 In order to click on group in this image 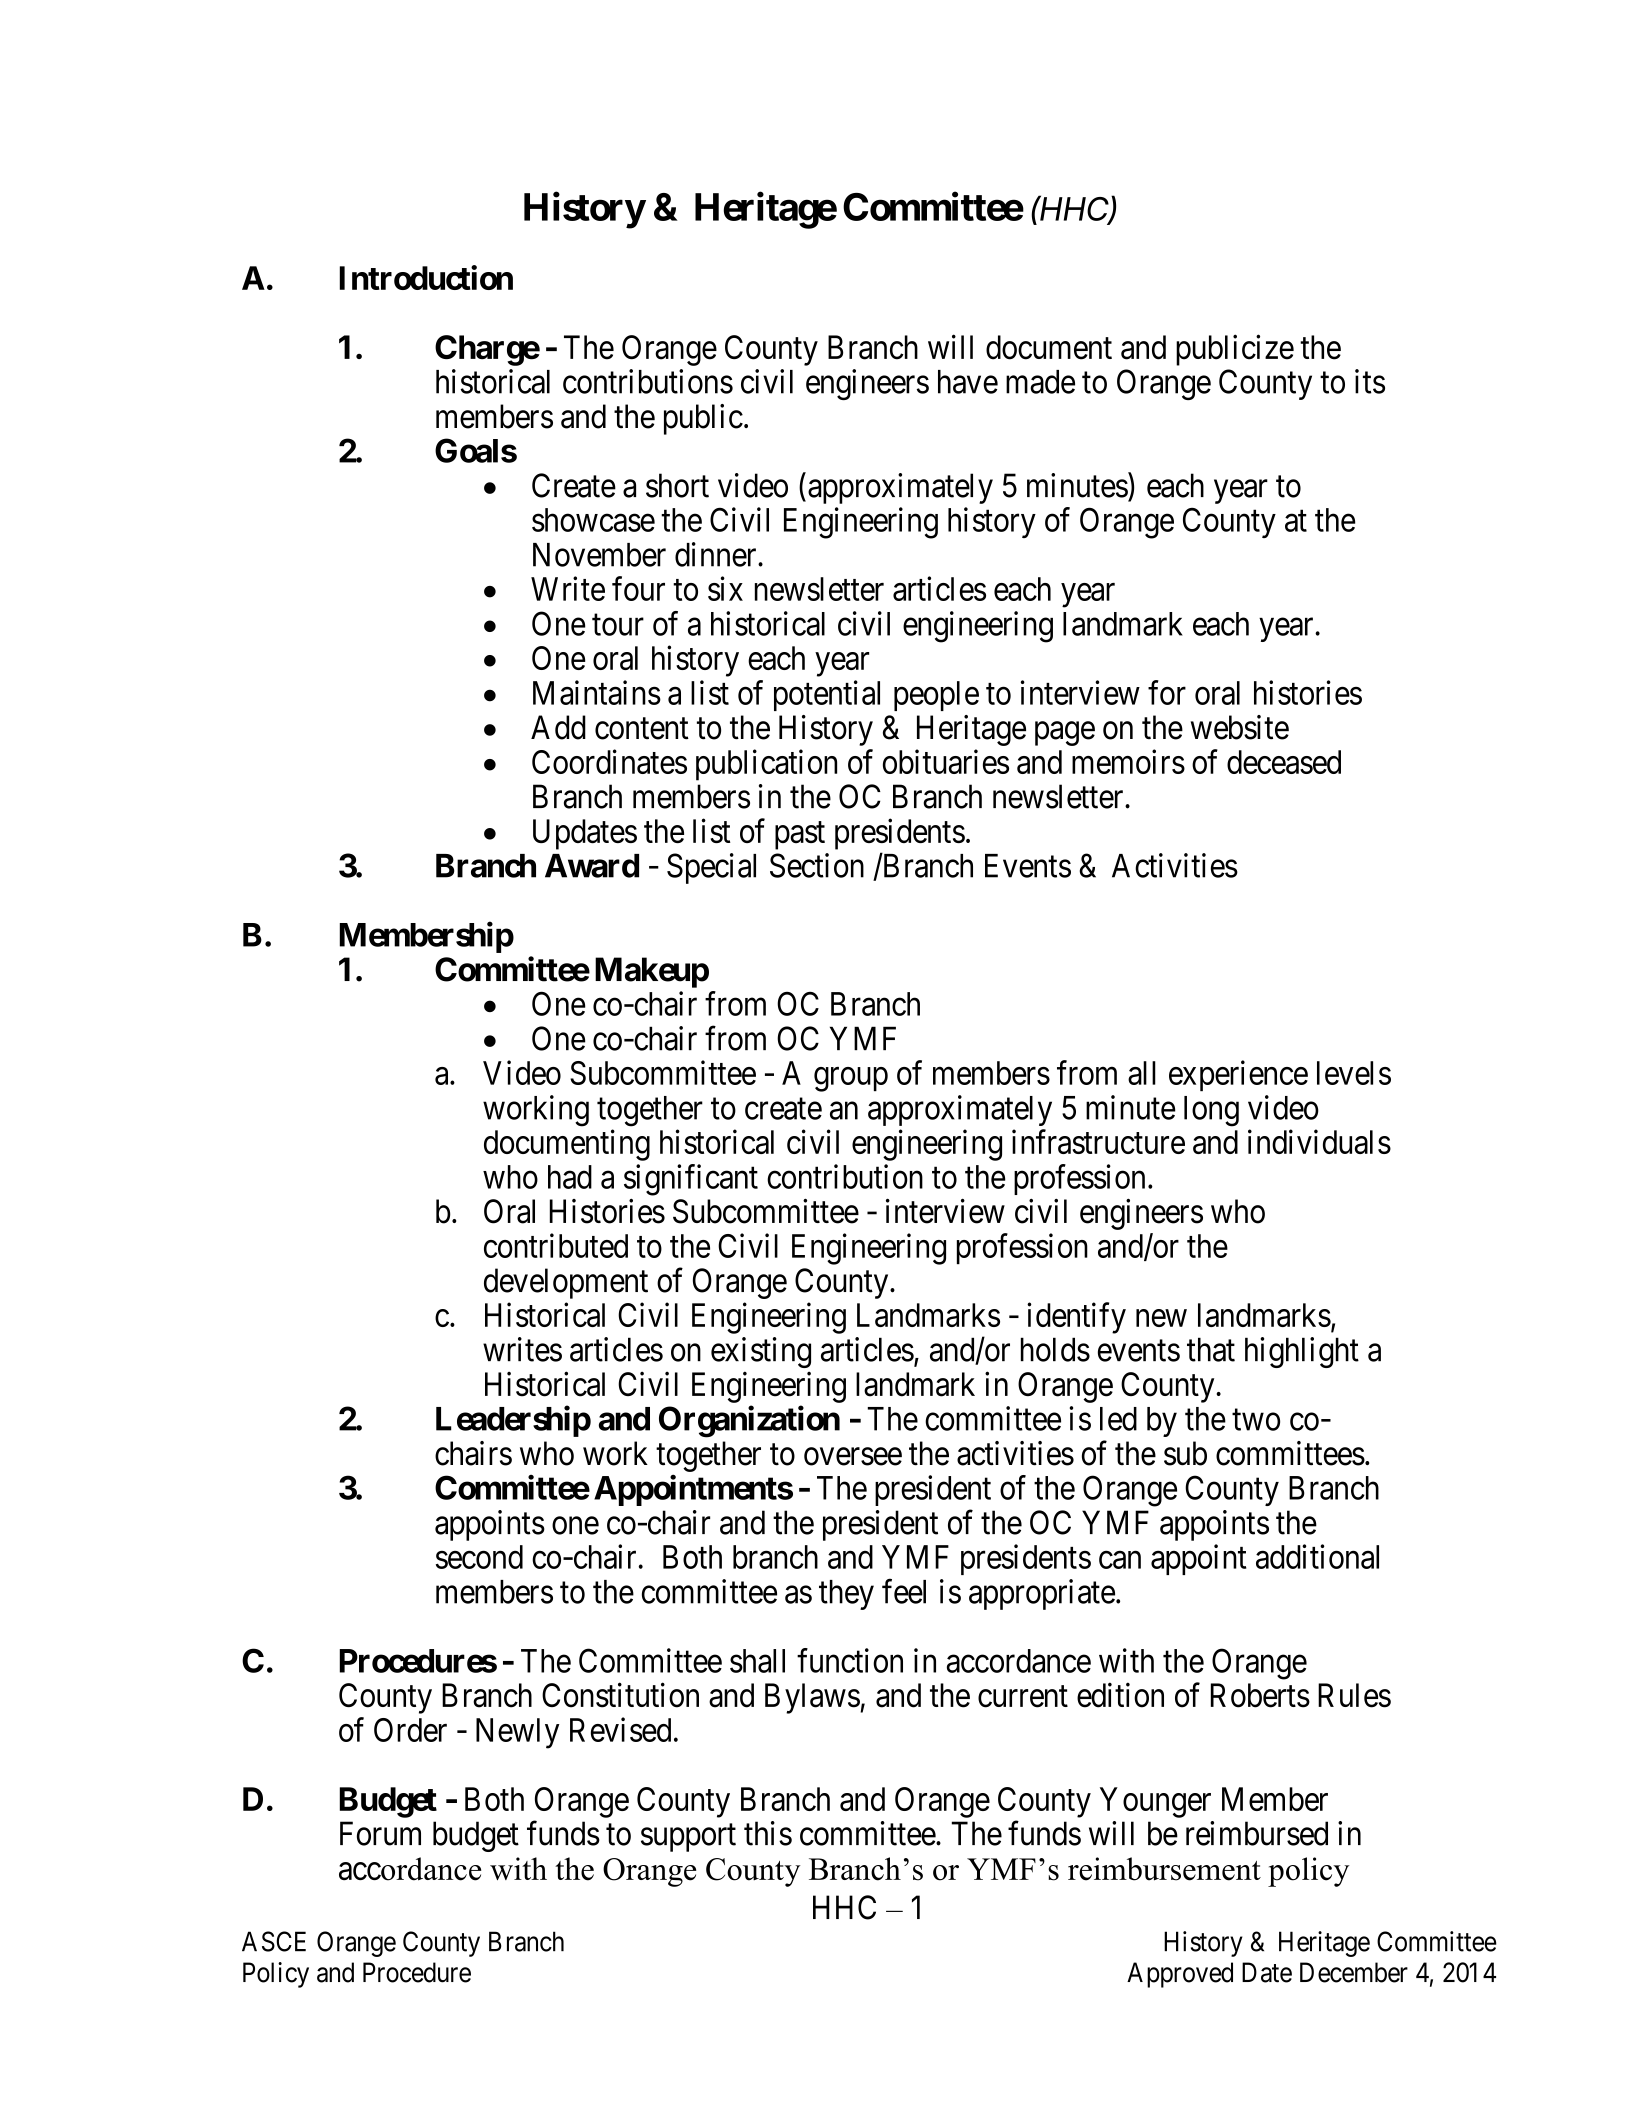, I will do `click(851, 1079)`.
